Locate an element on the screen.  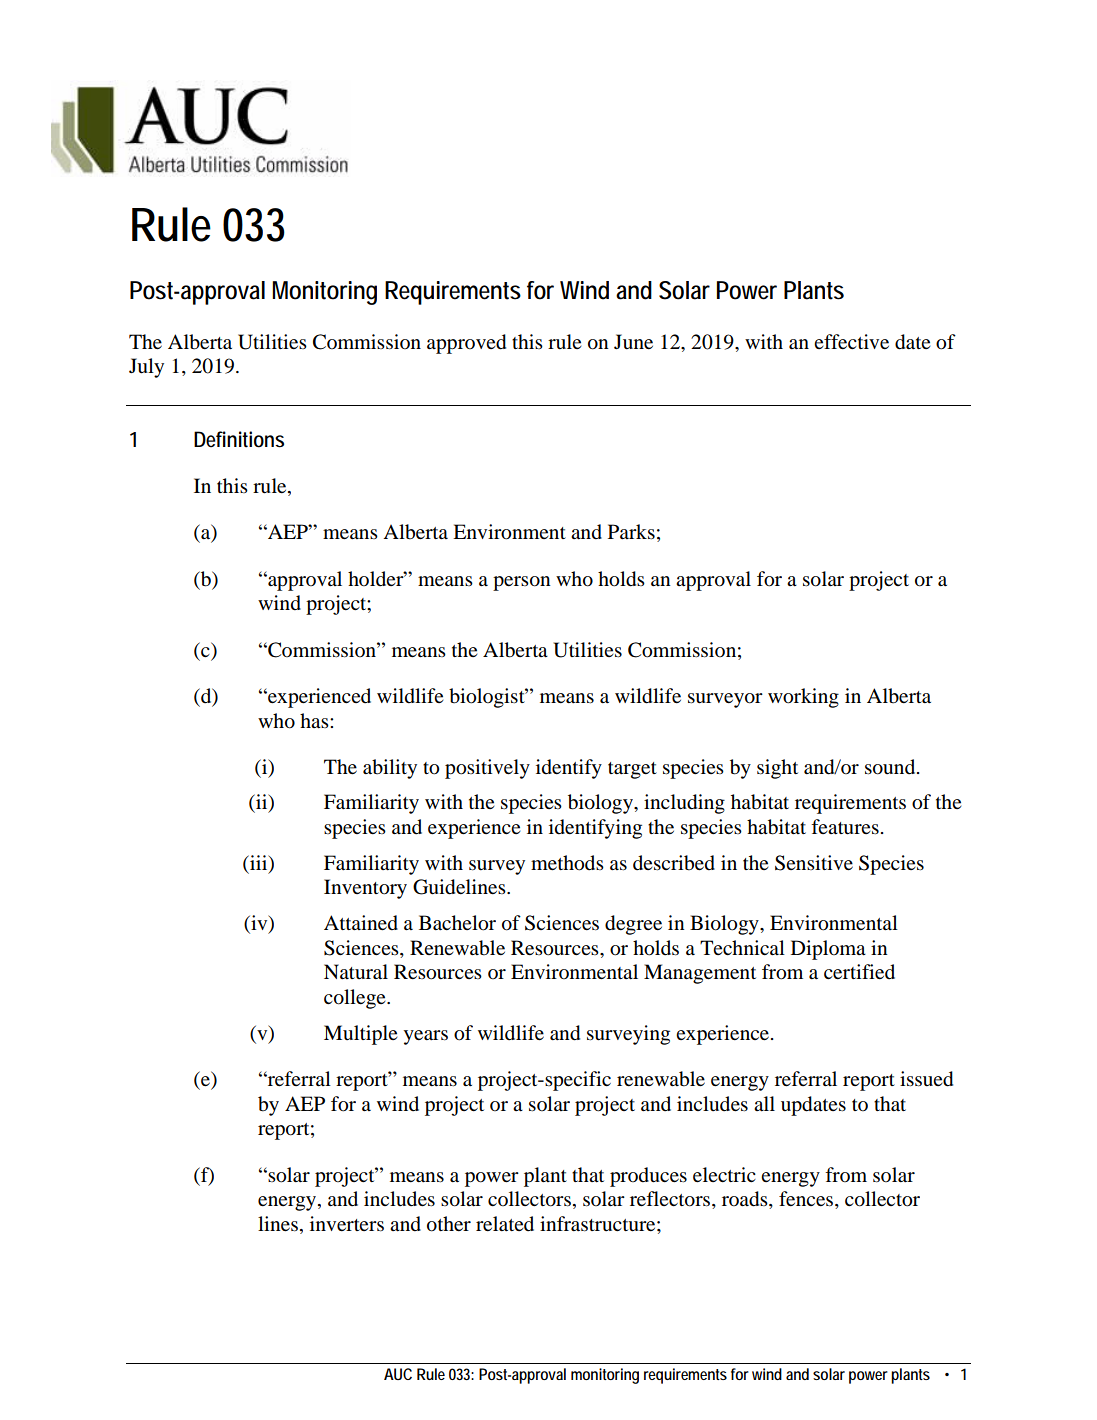
approved is located at coordinates (466, 344).
